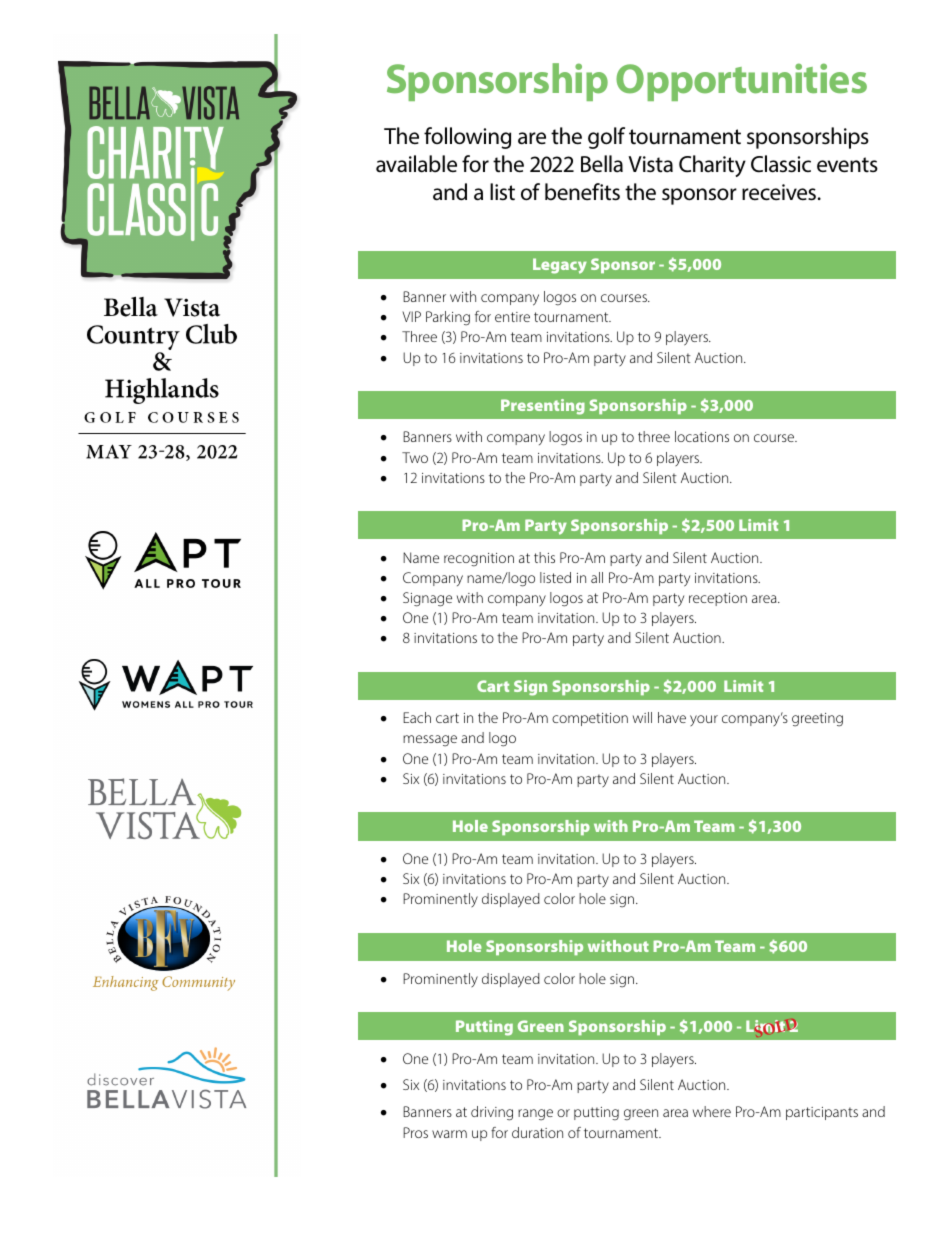 Image resolution: width=952 pixels, height=1233 pixels. What do you see at coordinates (712, 1111) in the screenshot?
I see `where` at bounding box center [712, 1111].
